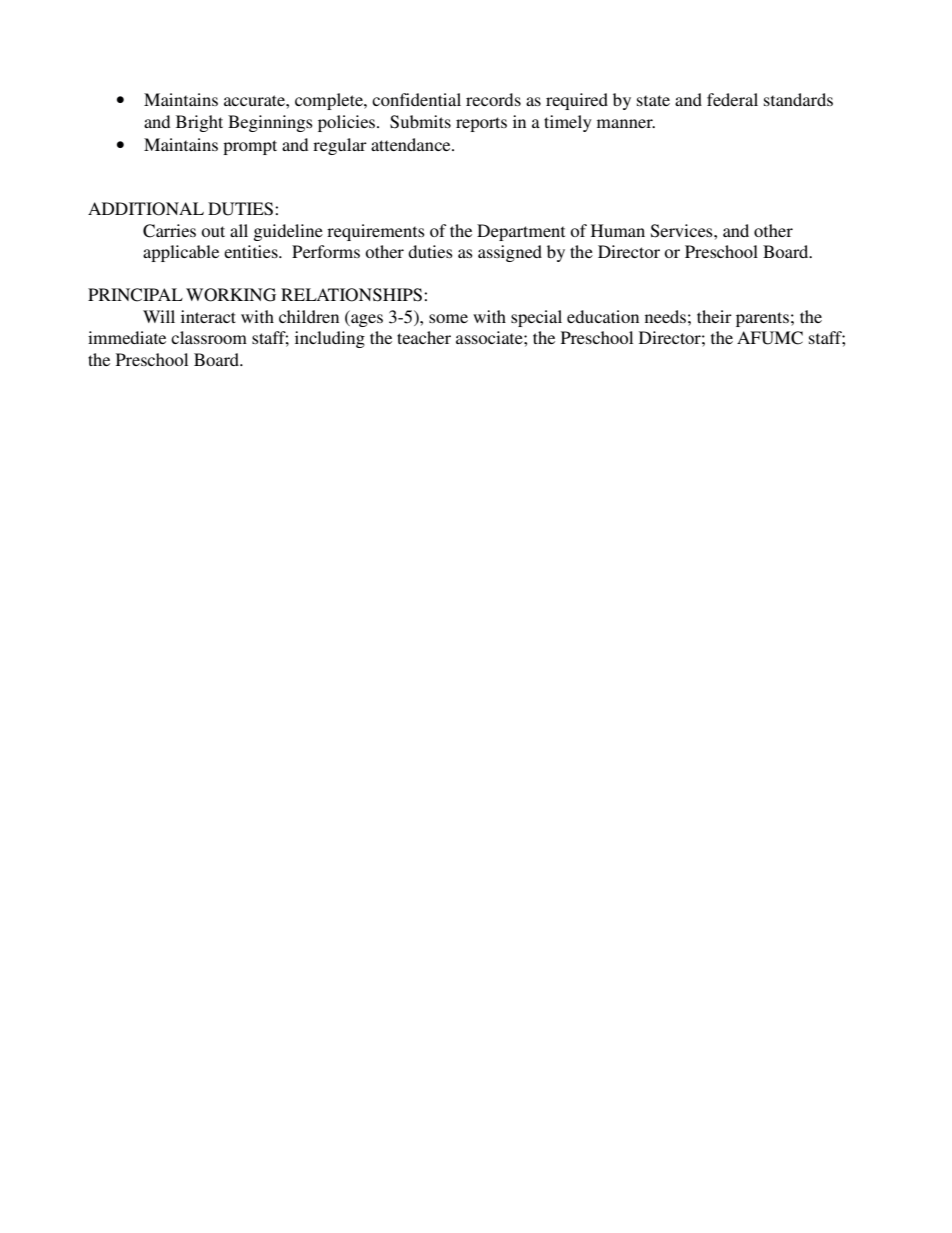  Describe the element at coordinates (493, 99) in the screenshot. I see `records` at that location.
